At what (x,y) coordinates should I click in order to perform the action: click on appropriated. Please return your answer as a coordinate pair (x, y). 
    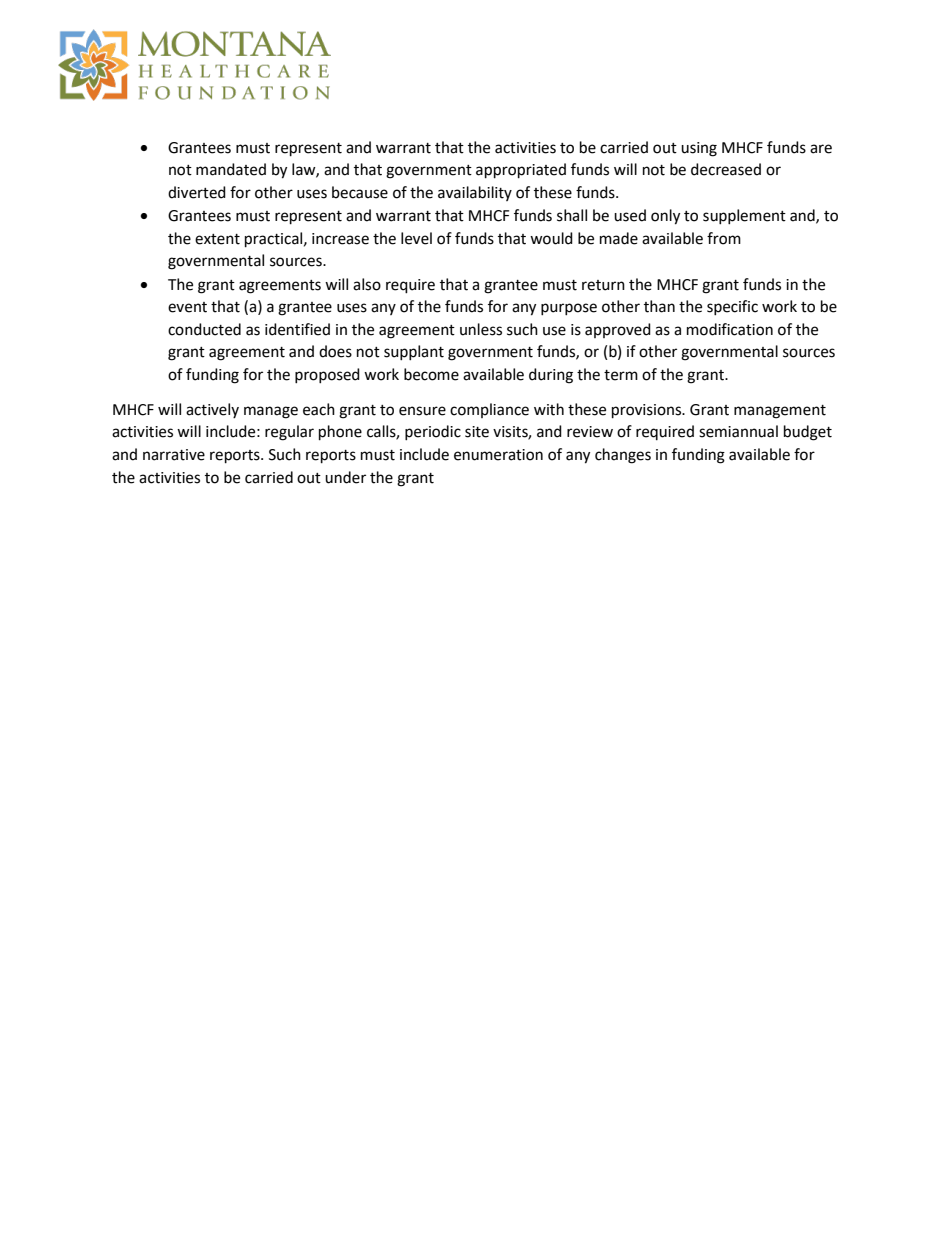
    Looking at the image, I should click on (521, 171).
